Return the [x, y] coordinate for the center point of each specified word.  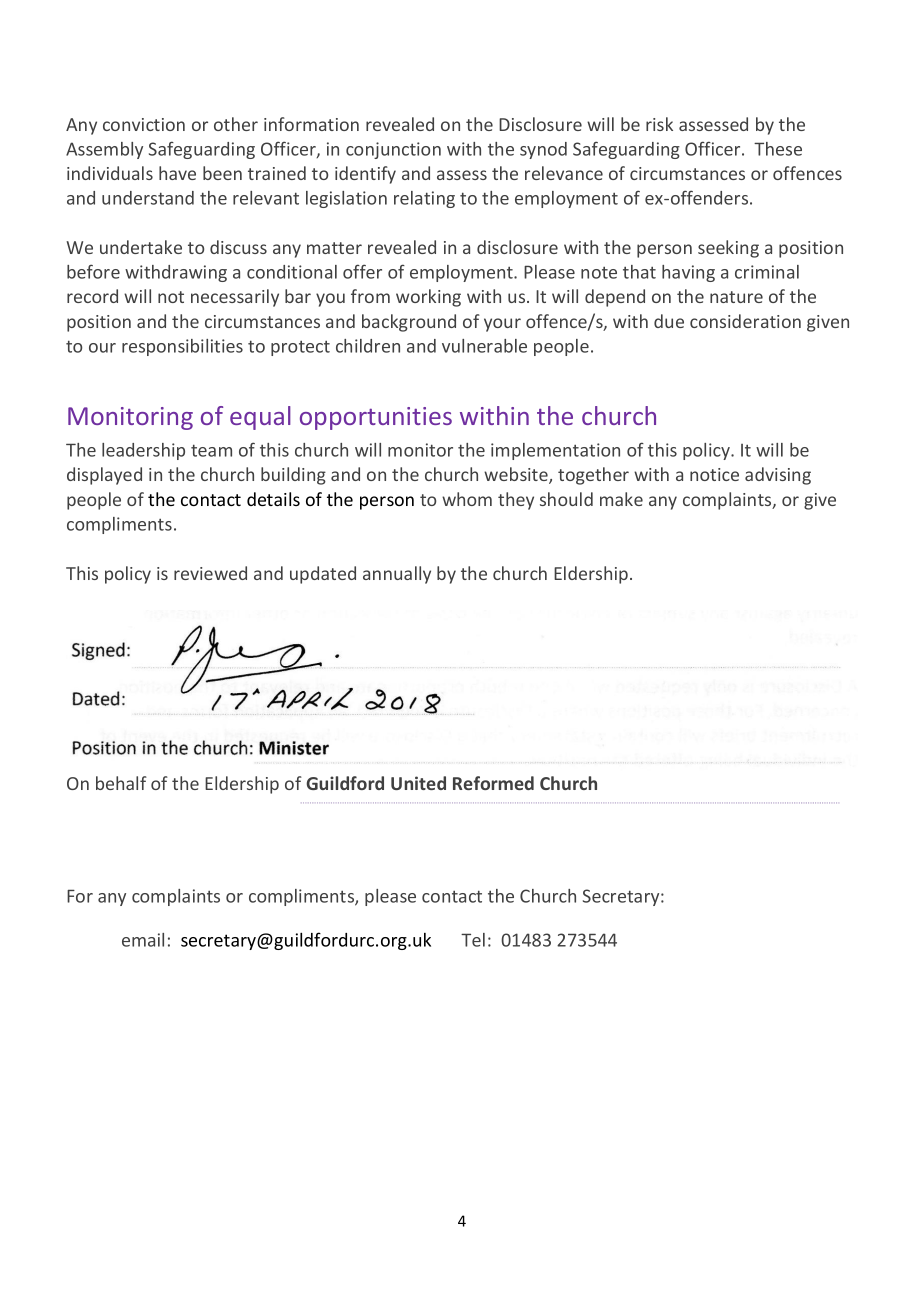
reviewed [210, 573]
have [177, 173]
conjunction [393, 150]
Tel [473, 940]
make [621, 499]
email [143, 940]
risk [659, 124]
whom [467, 499]
